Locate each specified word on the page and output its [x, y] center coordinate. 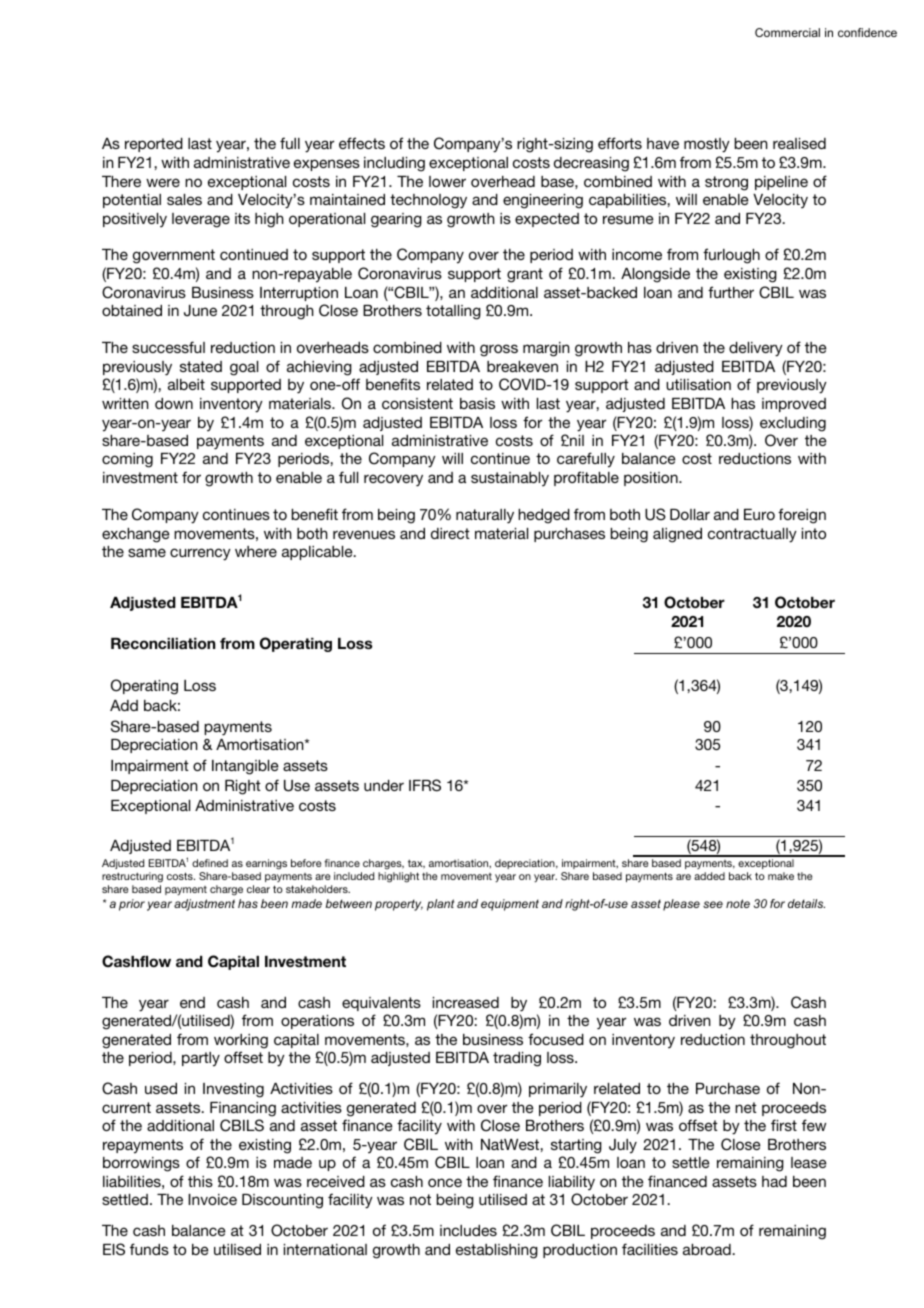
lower [447, 181]
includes [468, 1230]
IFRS [425, 785]
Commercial [787, 32]
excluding [793, 424]
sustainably [510, 479]
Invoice [212, 1199]
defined [210, 863]
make [781, 876]
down [174, 403]
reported [154, 145]
